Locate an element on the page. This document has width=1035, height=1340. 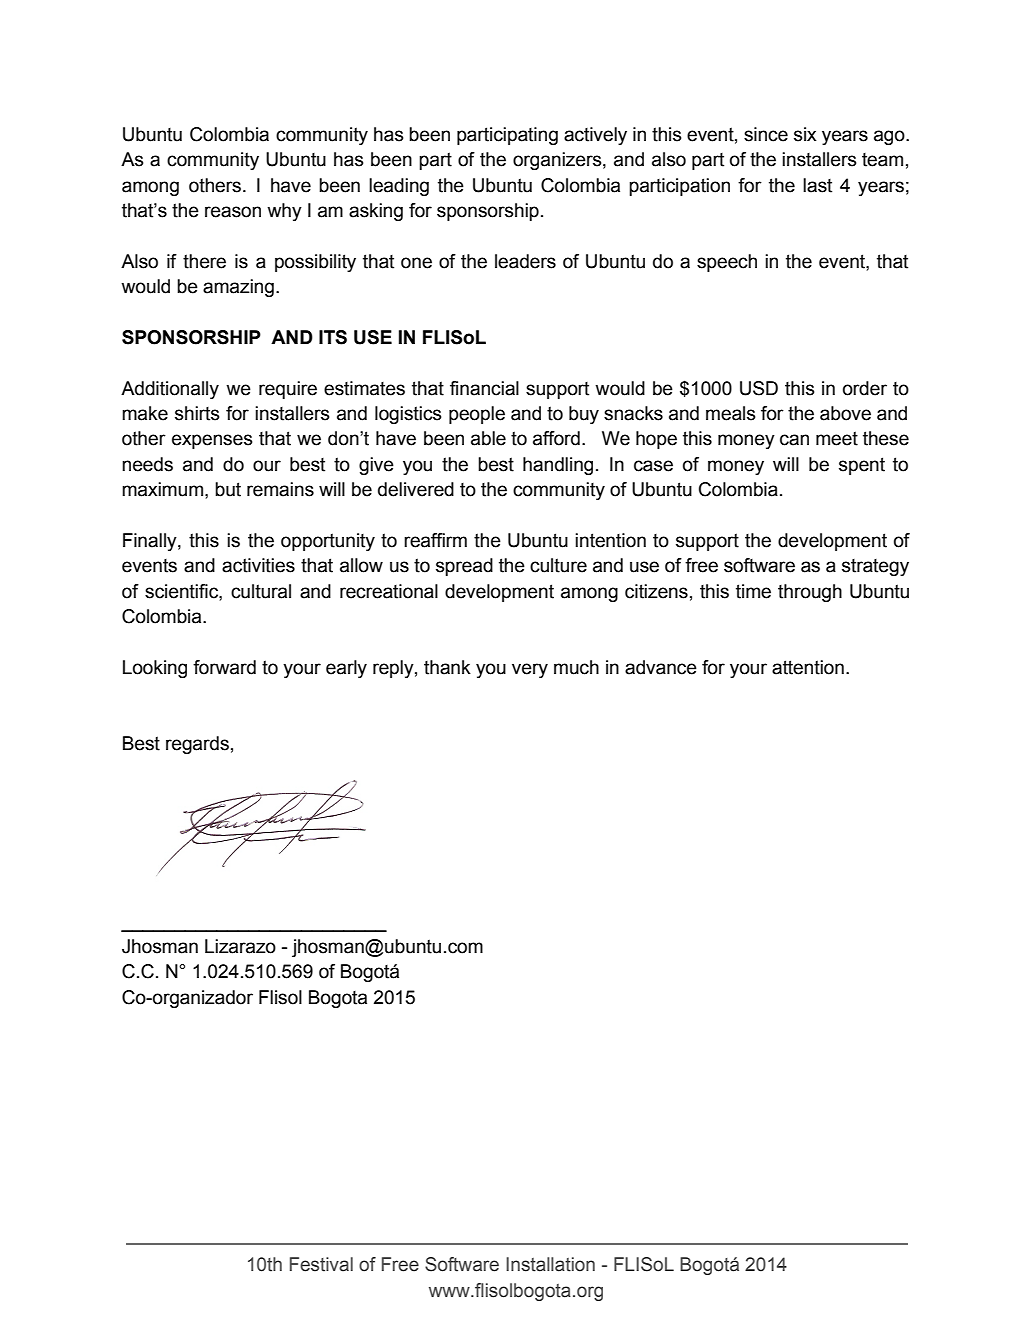
Festival is located at coordinates (321, 1264).
